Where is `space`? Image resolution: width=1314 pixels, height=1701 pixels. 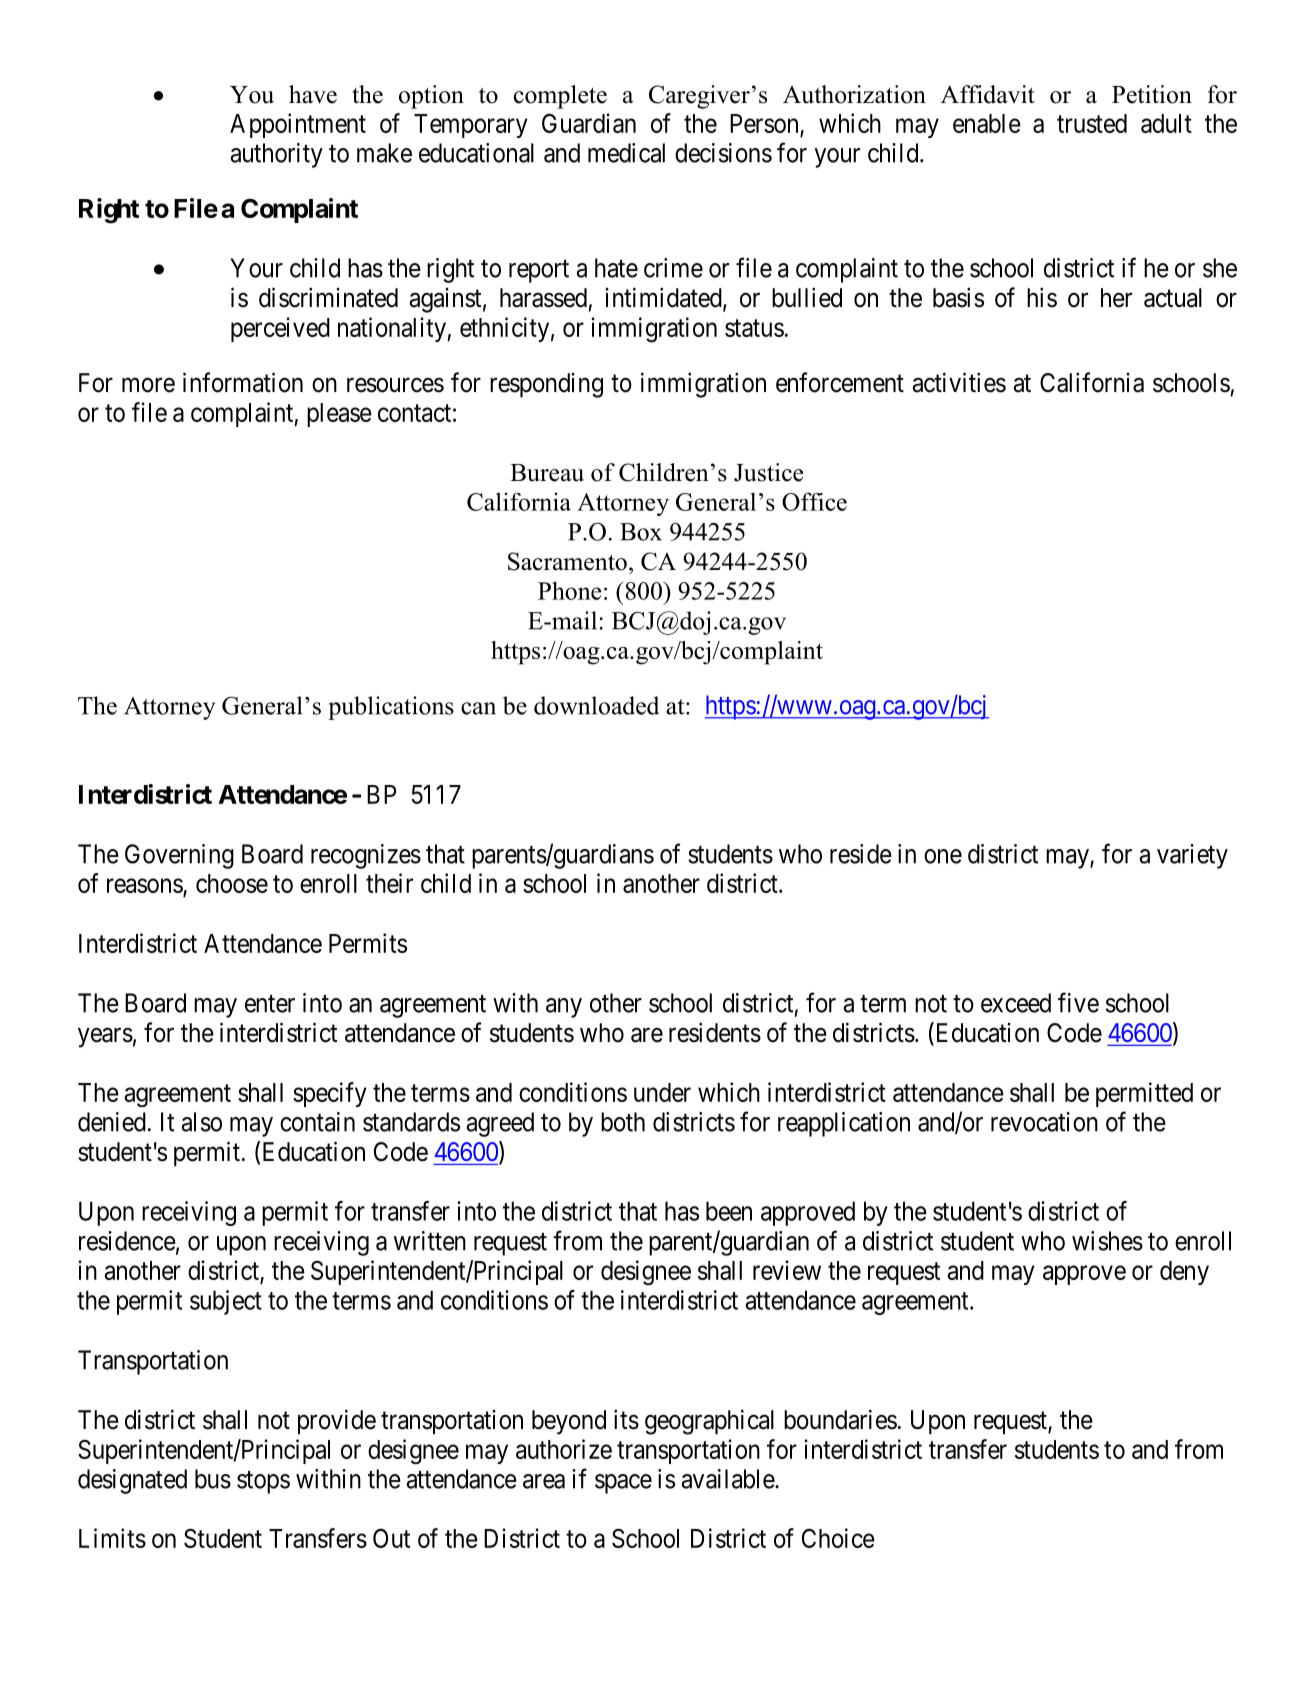
space is located at coordinates (623, 1484).
